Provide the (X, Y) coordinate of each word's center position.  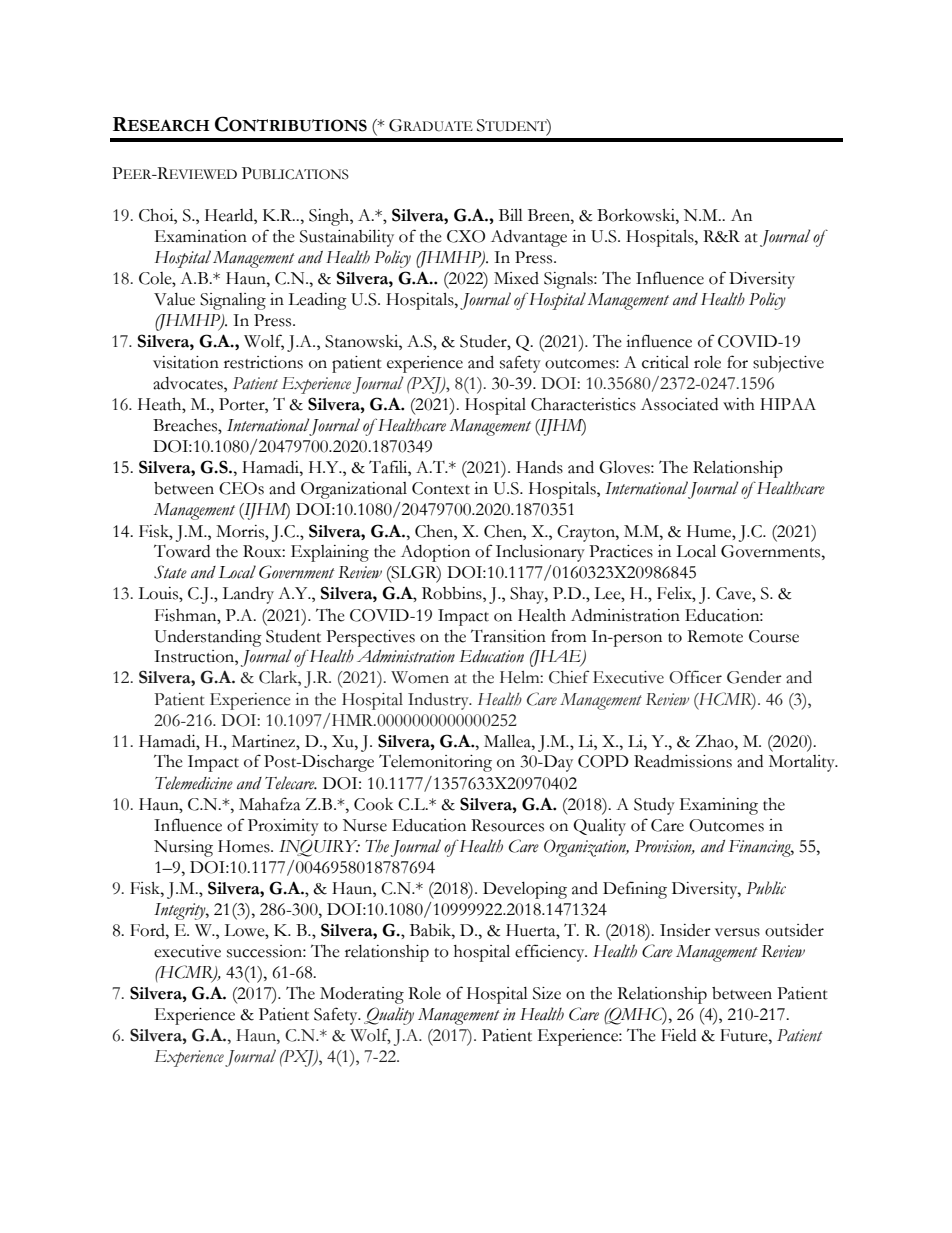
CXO (466, 236)
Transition (508, 636)
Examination (201, 236)
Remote (715, 636)
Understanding (208, 638)
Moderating (362, 995)
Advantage (529, 238)
